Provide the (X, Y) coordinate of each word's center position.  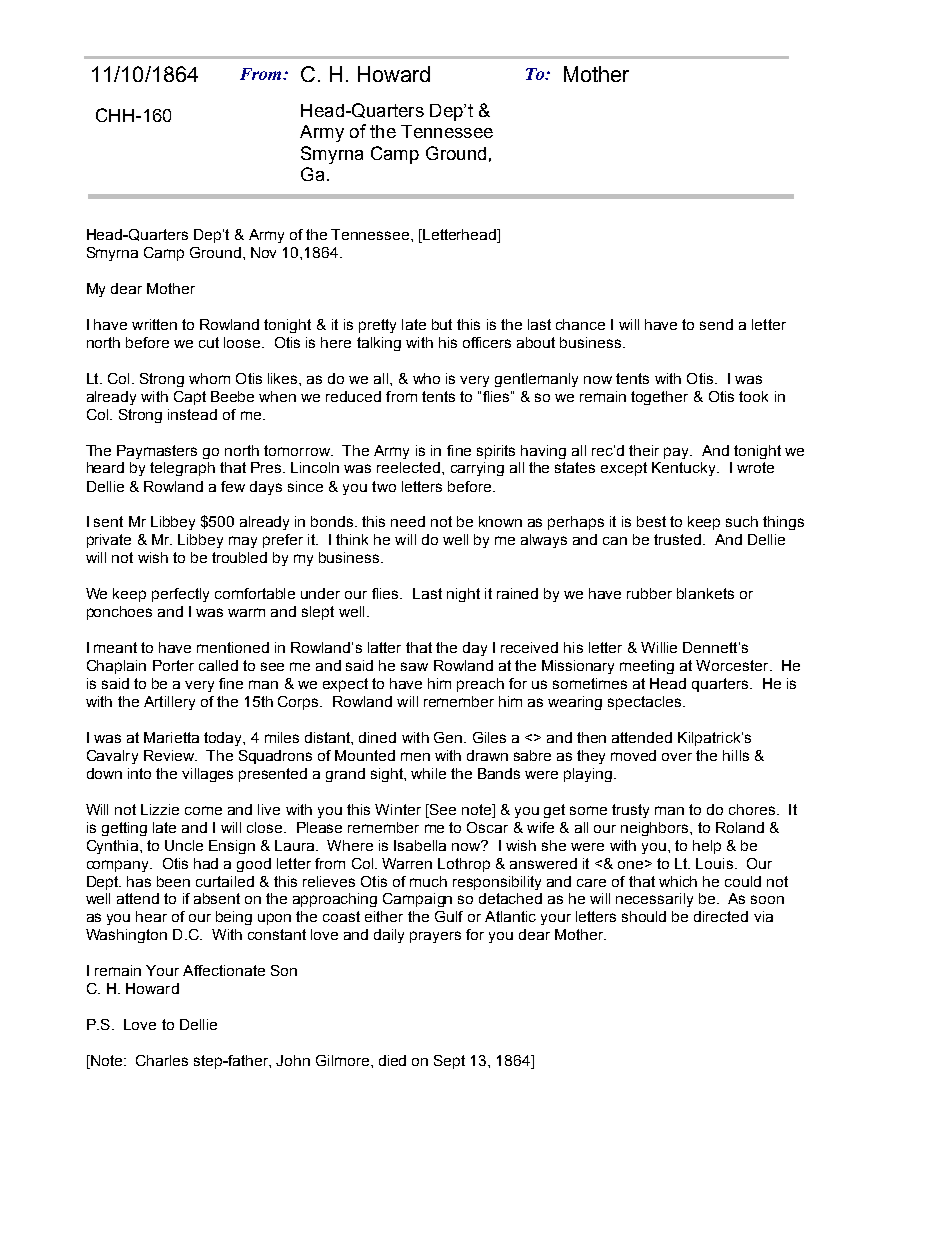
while (428, 773)
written (154, 324)
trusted (677, 539)
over (677, 757)
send (716, 324)
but (442, 324)
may (243, 542)
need (408, 521)
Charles (162, 1060)
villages (207, 775)
